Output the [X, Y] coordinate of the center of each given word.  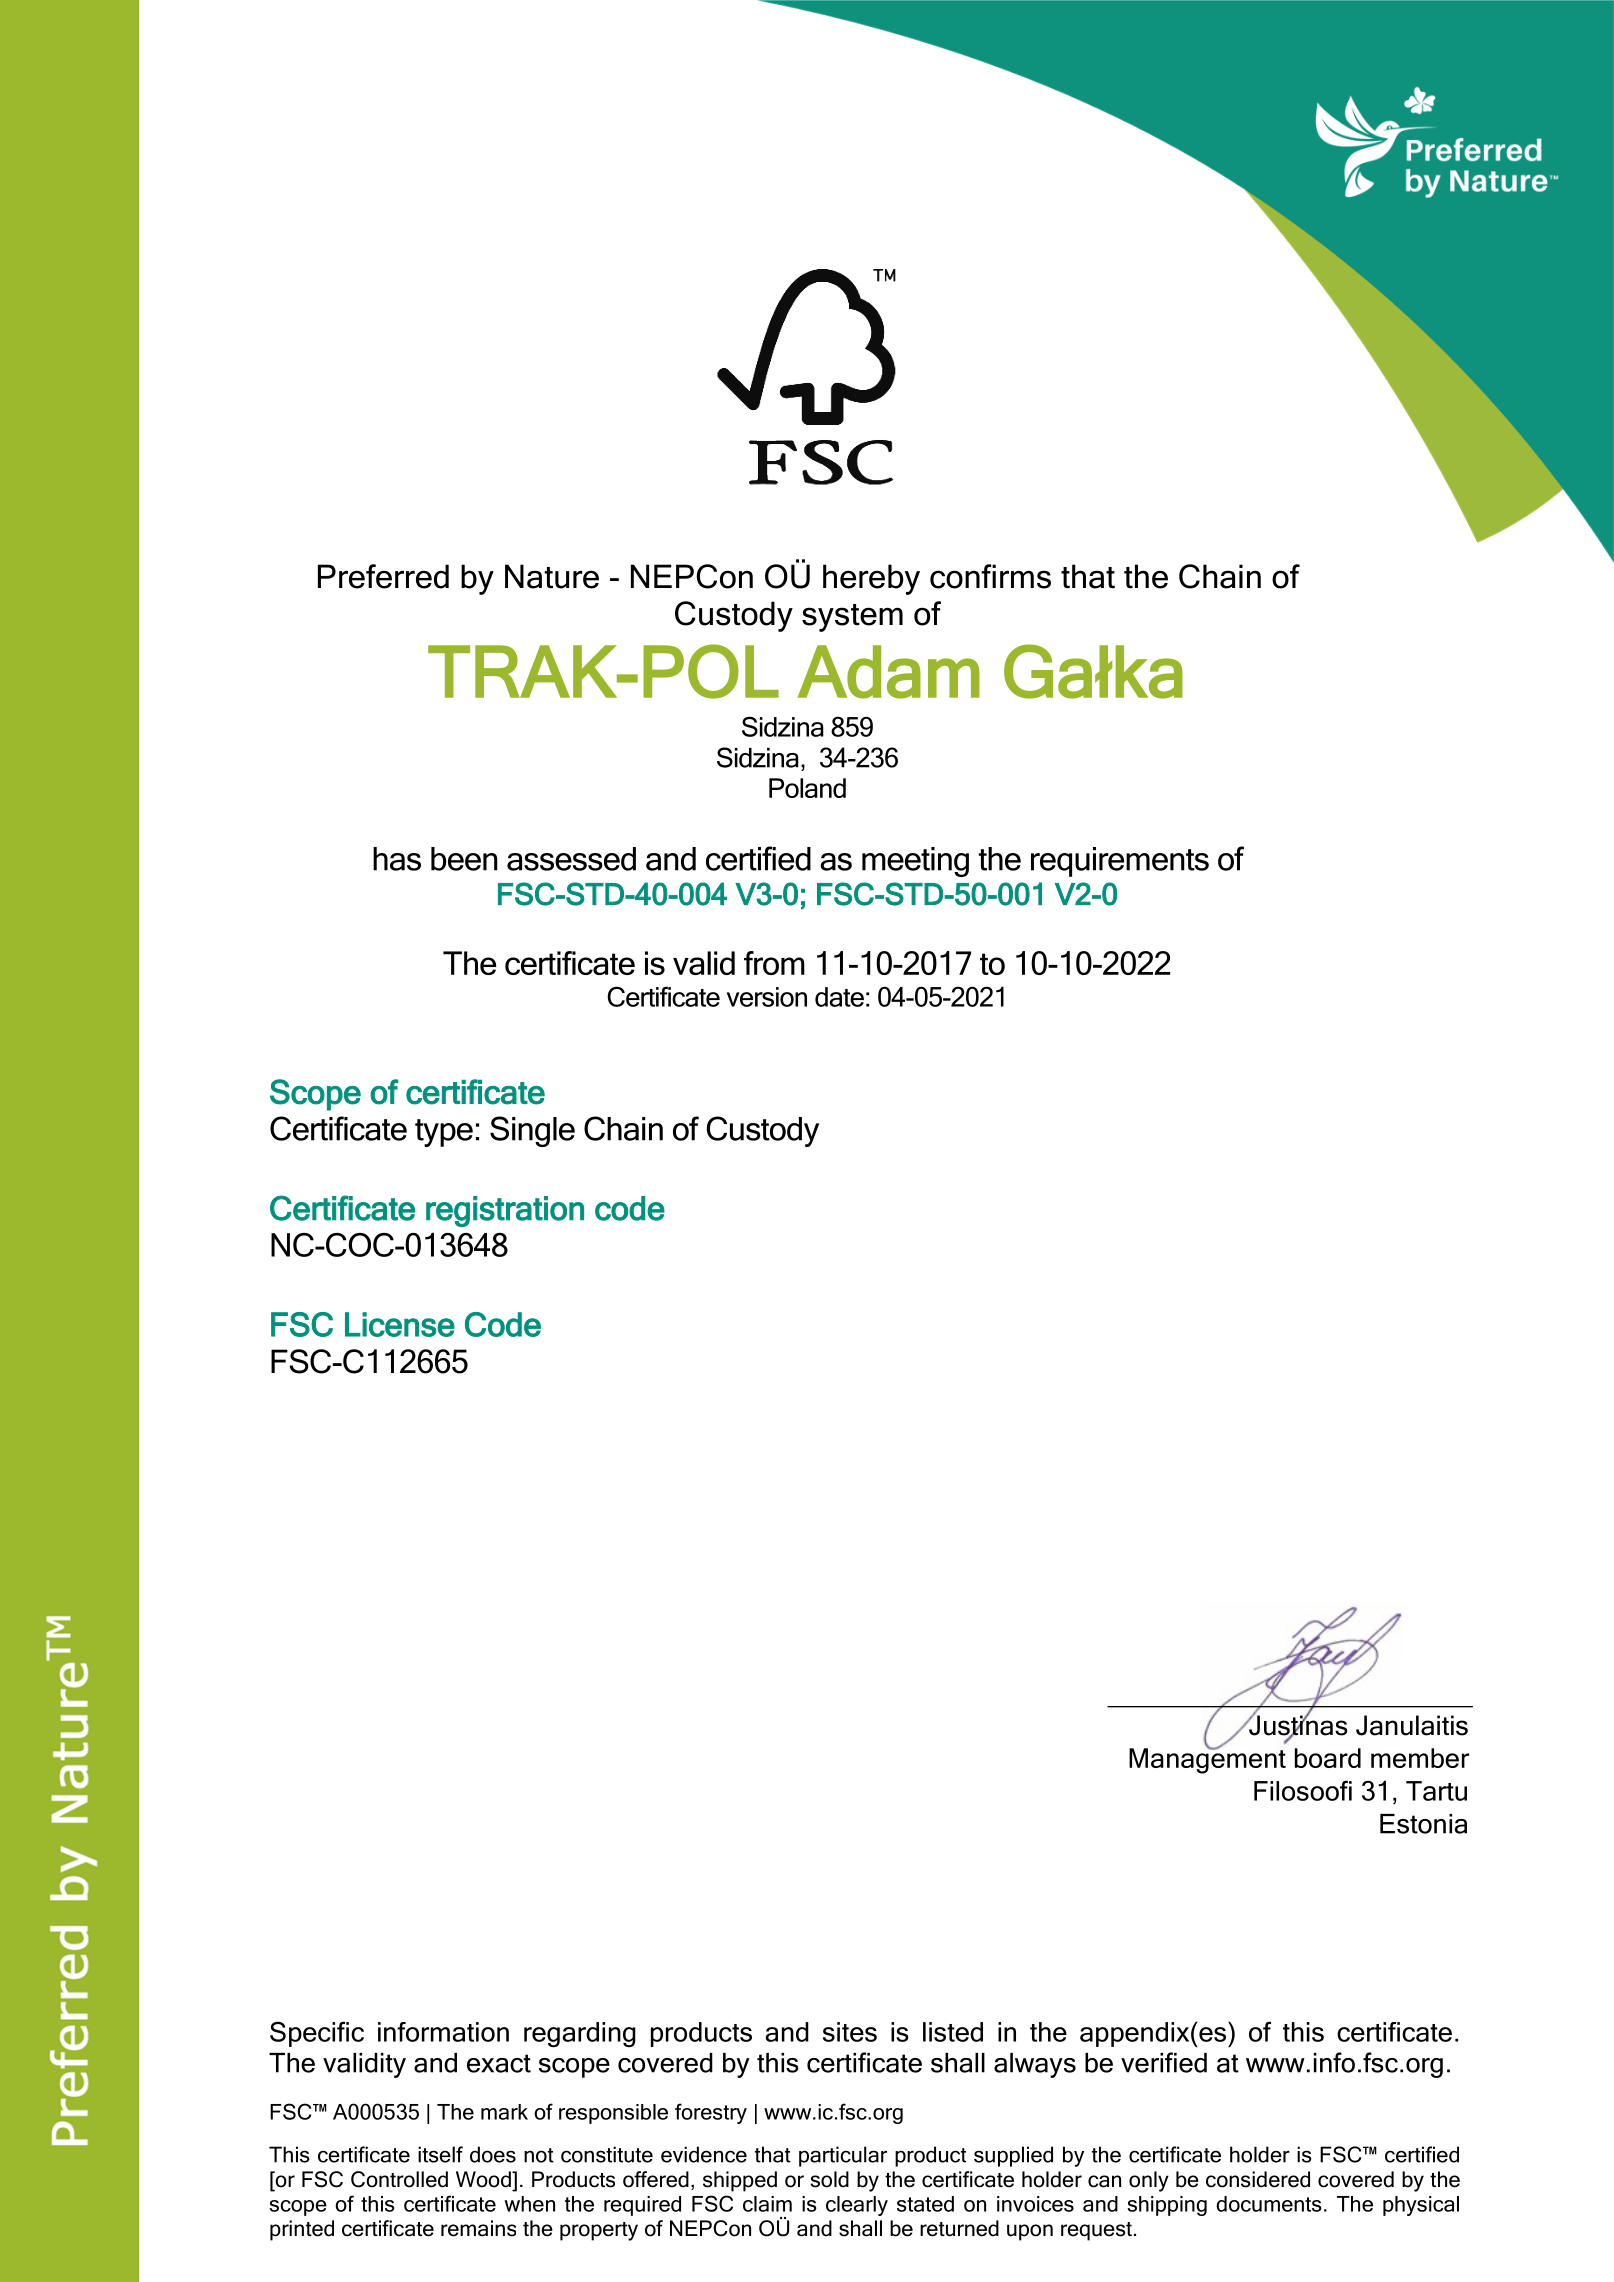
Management [1207, 1760]
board [1328, 1758]
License [400, 1324]
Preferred [383, 576]
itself [440, 2154]
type [444, 1133]
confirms [990, 576]
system [852, 618]
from [774, 963]
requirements [1120, 862]
